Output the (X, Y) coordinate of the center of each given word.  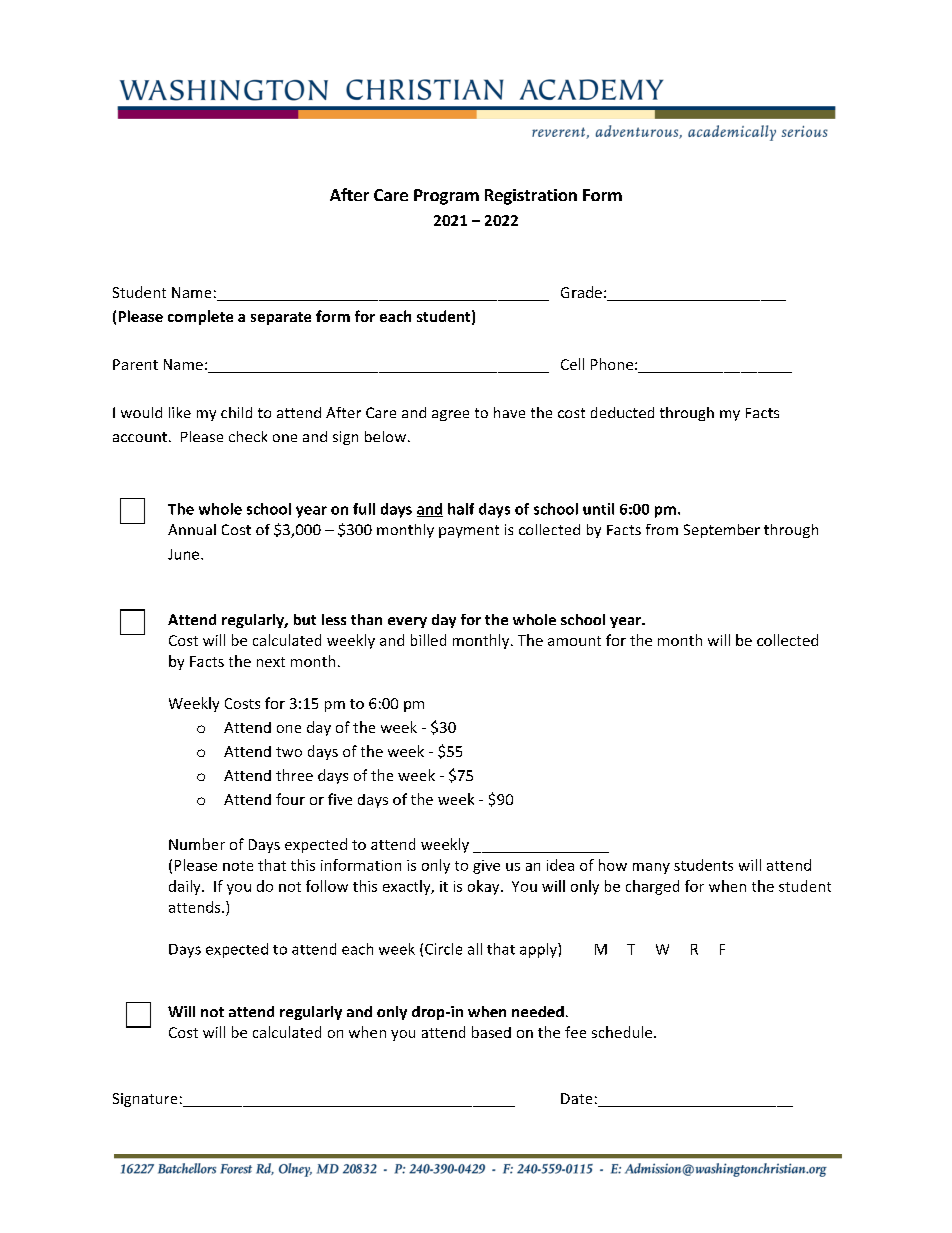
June (185, 554)
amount (574, 641)
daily (186, 887)
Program (446, 197)
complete (200, 317)
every (407, 622)
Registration (531, 197)
